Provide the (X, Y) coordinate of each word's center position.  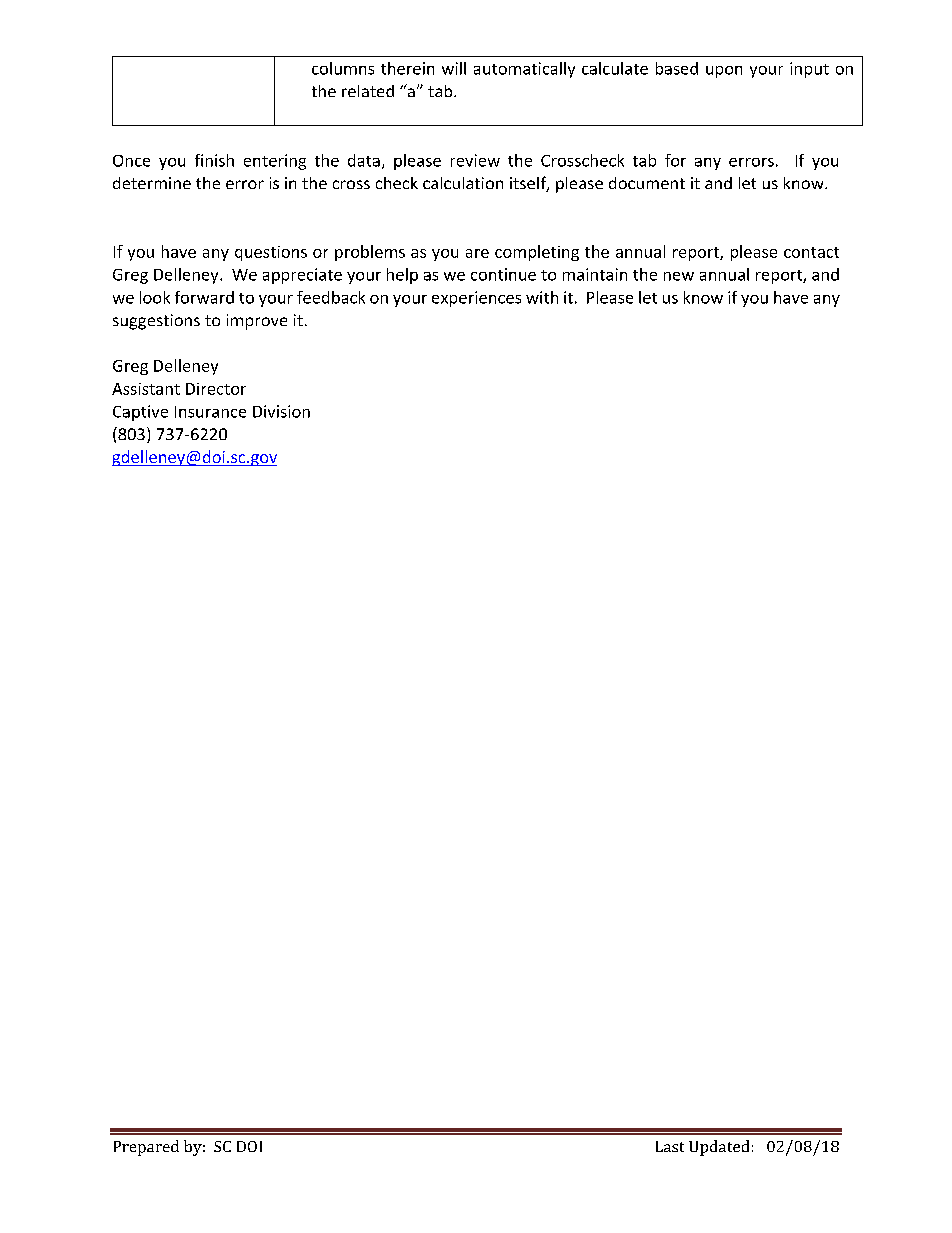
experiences (476, 299)
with (542, 297)
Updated (719, 1148)
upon (724, 72)
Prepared (146, 1148)
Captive (140, 413)
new (679, 276)
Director (216, 389)
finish (214, 160)
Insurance (210, 412)
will (454, 68)
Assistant (146, 389)
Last (670, 1146)
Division (281, 411)
